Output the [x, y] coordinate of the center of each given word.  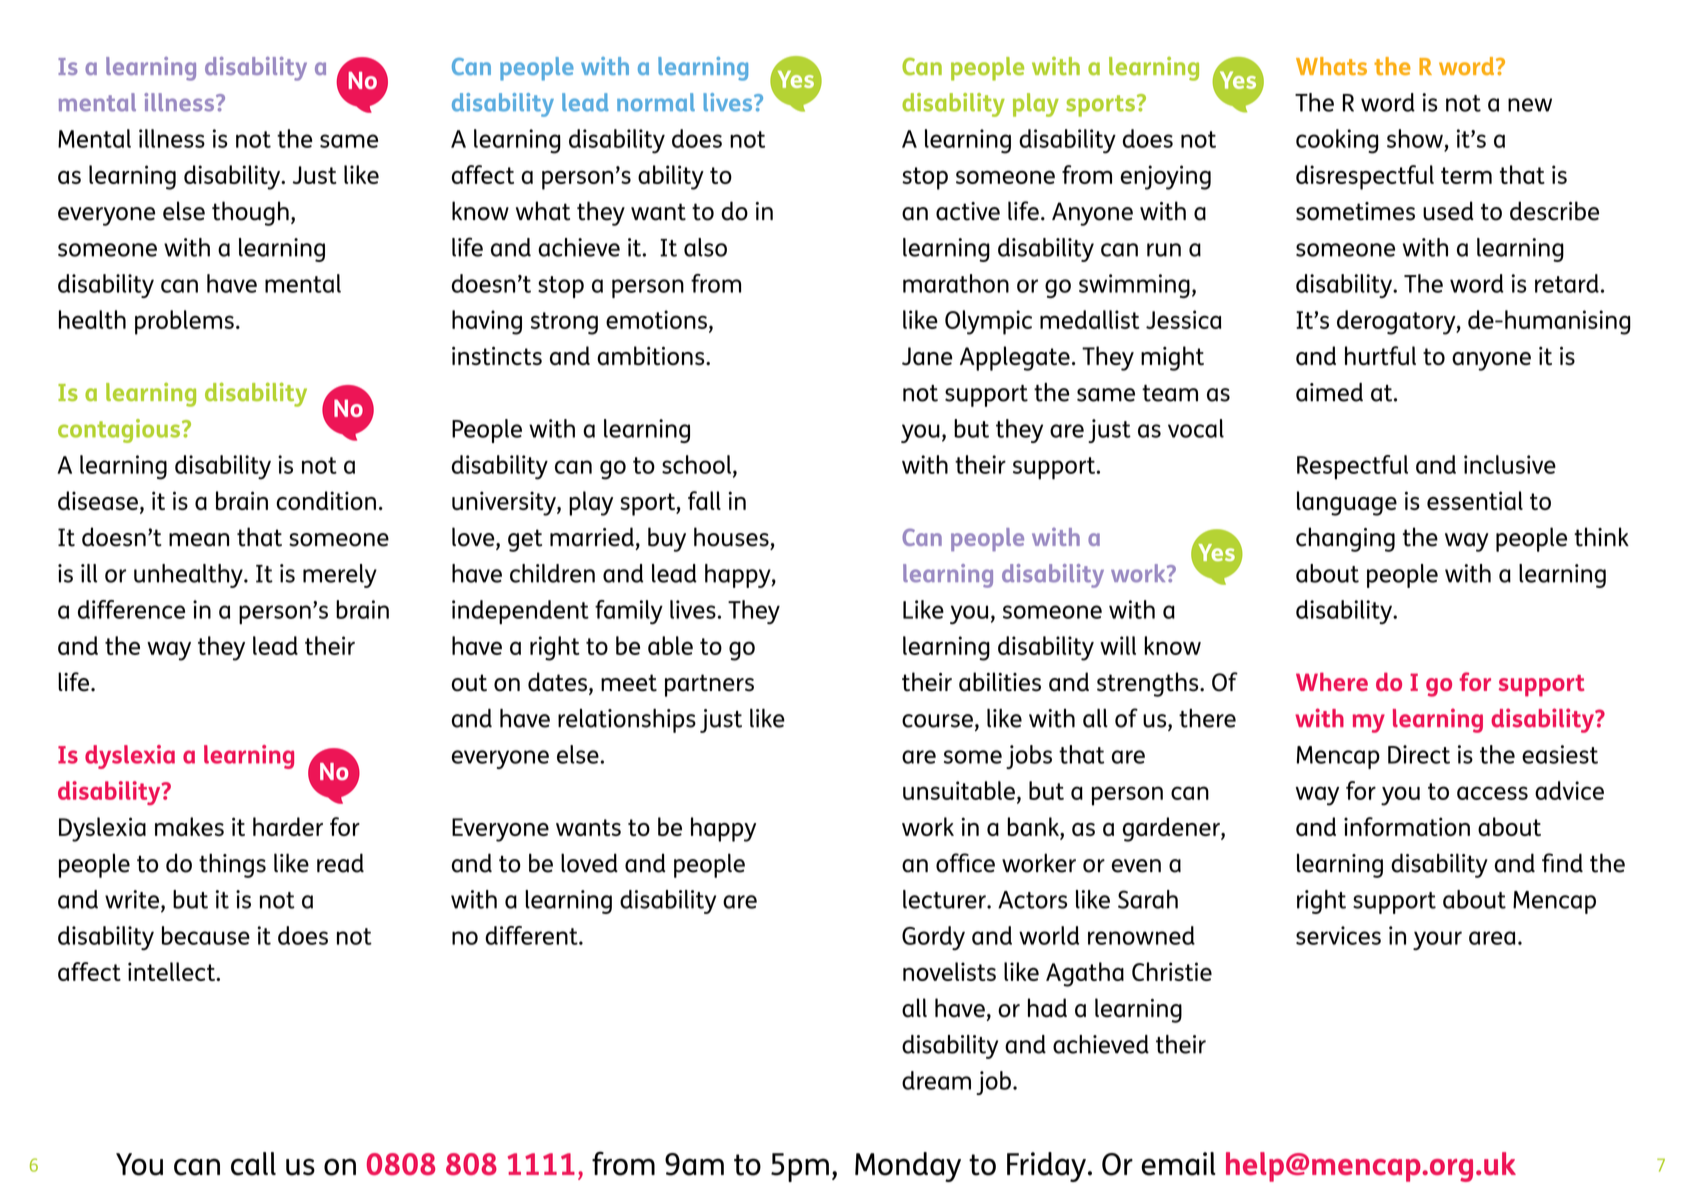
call [253, 1164]
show [1415, 138]
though [250, 213]
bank [1034, 828]
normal [656, 102]
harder [288, 826]
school [696, 464]
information [1407, 826]
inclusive [1510, 464]
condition [326, 500]
